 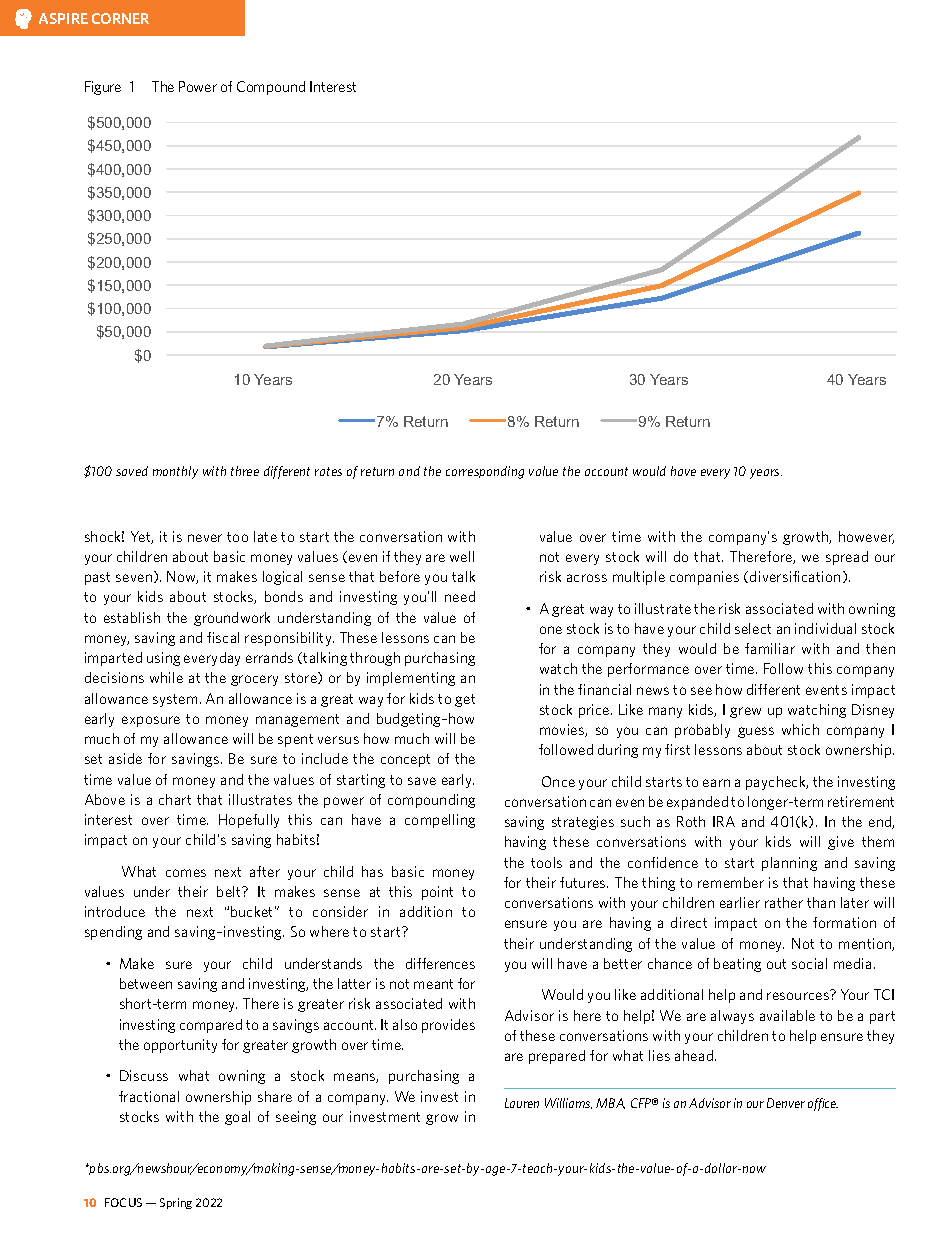 What do you see at coordinates (462, 556) in the page?
I see `well` at bounding box center [462, 556].
